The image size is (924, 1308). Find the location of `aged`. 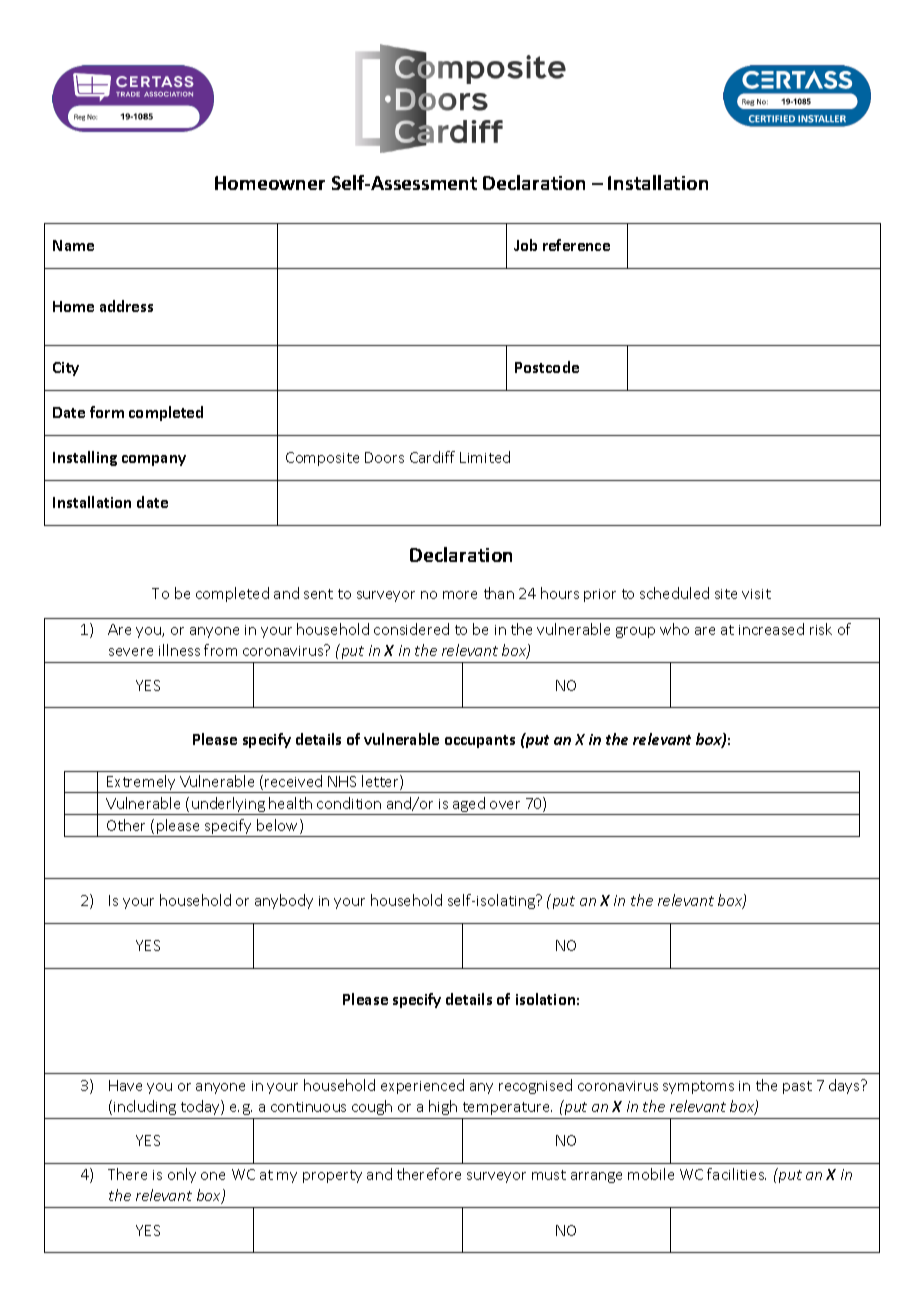

aged is located at coordinates (469, 806).
